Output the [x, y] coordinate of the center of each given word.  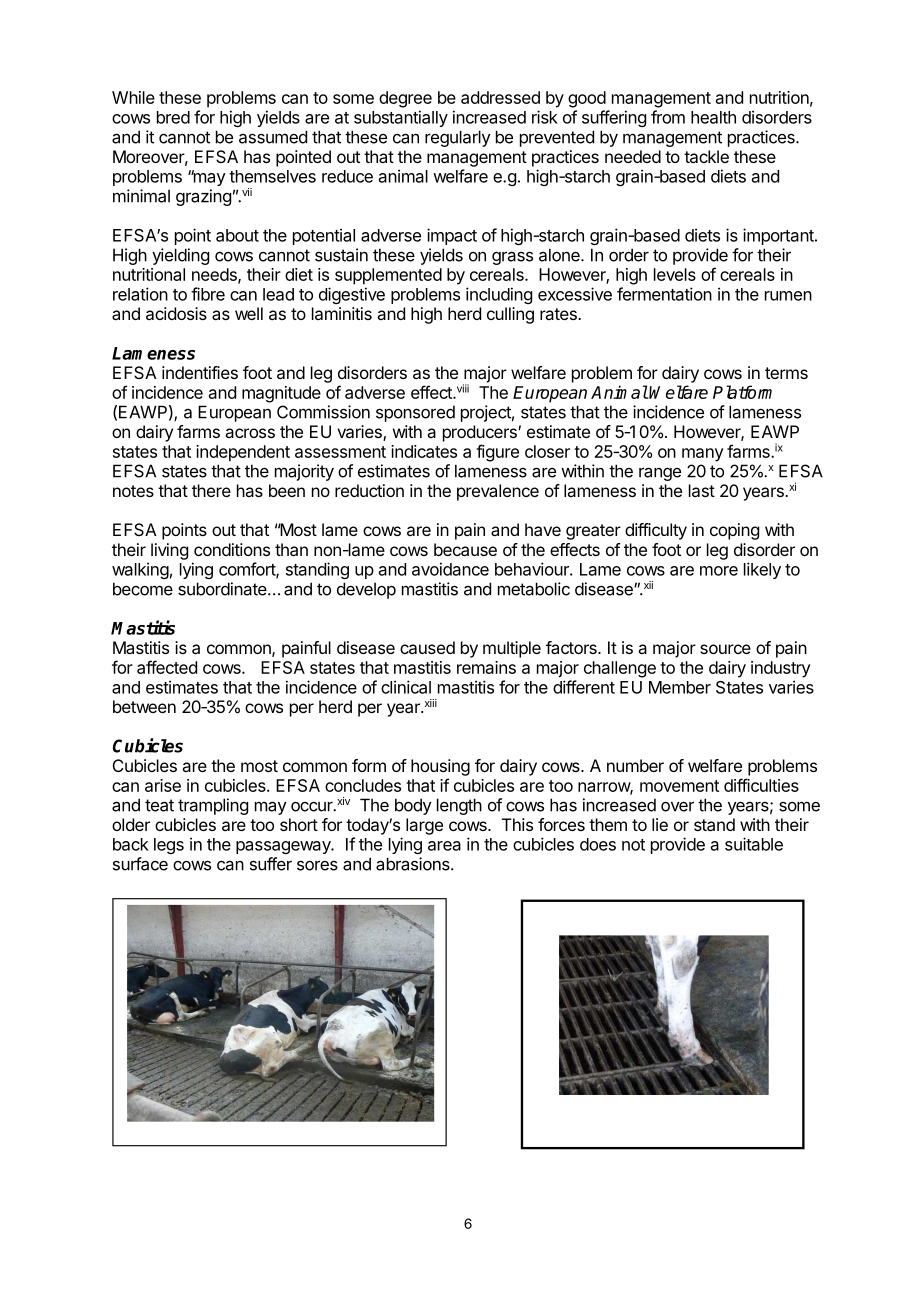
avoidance [450, 569]
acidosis [176, 313]
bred [173, 117]
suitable [754, 844]
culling [510, 315]
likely [762, 570]
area [444, 846]
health [713, 117]
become [143, 589]
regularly [458, 138]
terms [786, 373]
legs [169, 846]
